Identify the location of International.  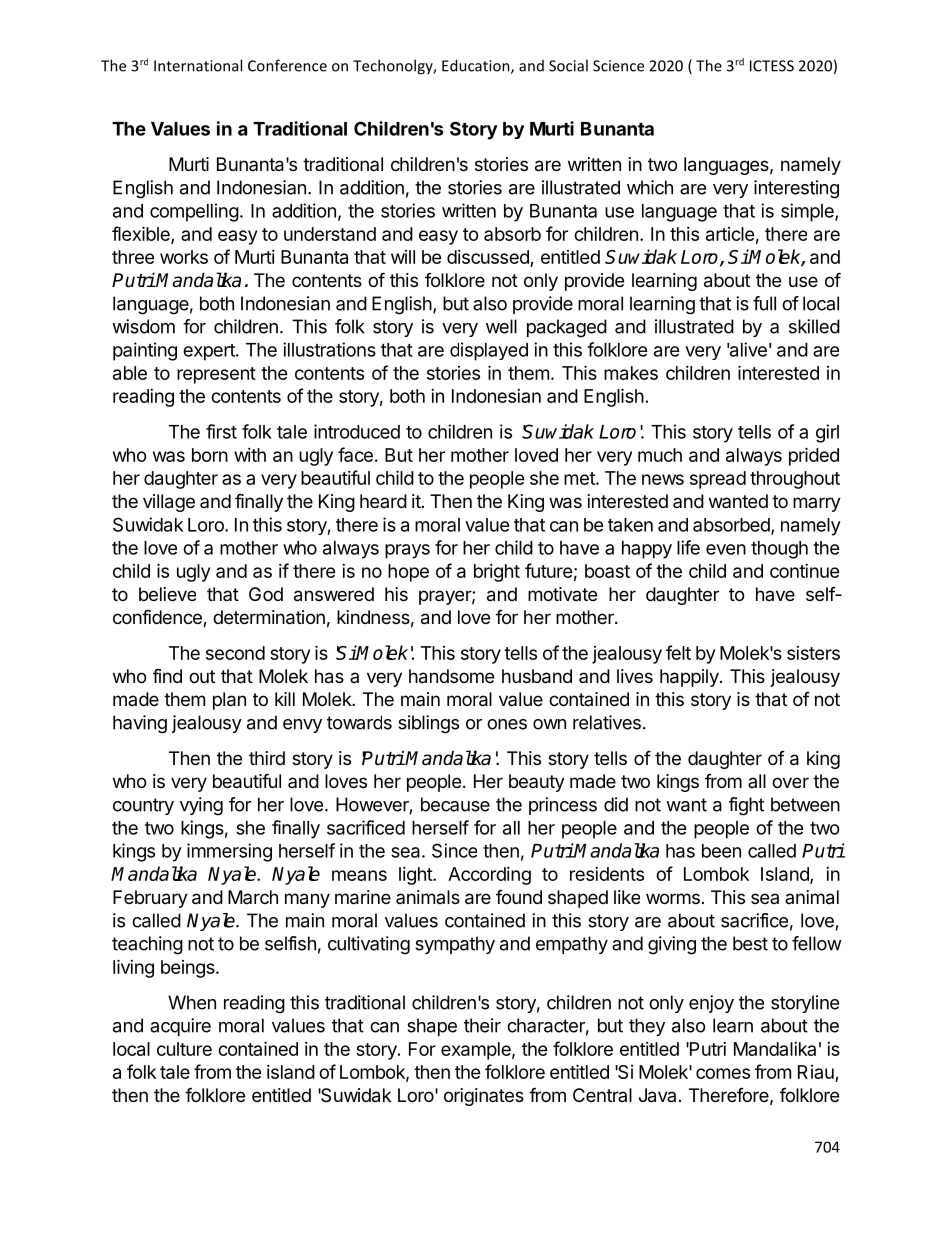
(198, 65).
